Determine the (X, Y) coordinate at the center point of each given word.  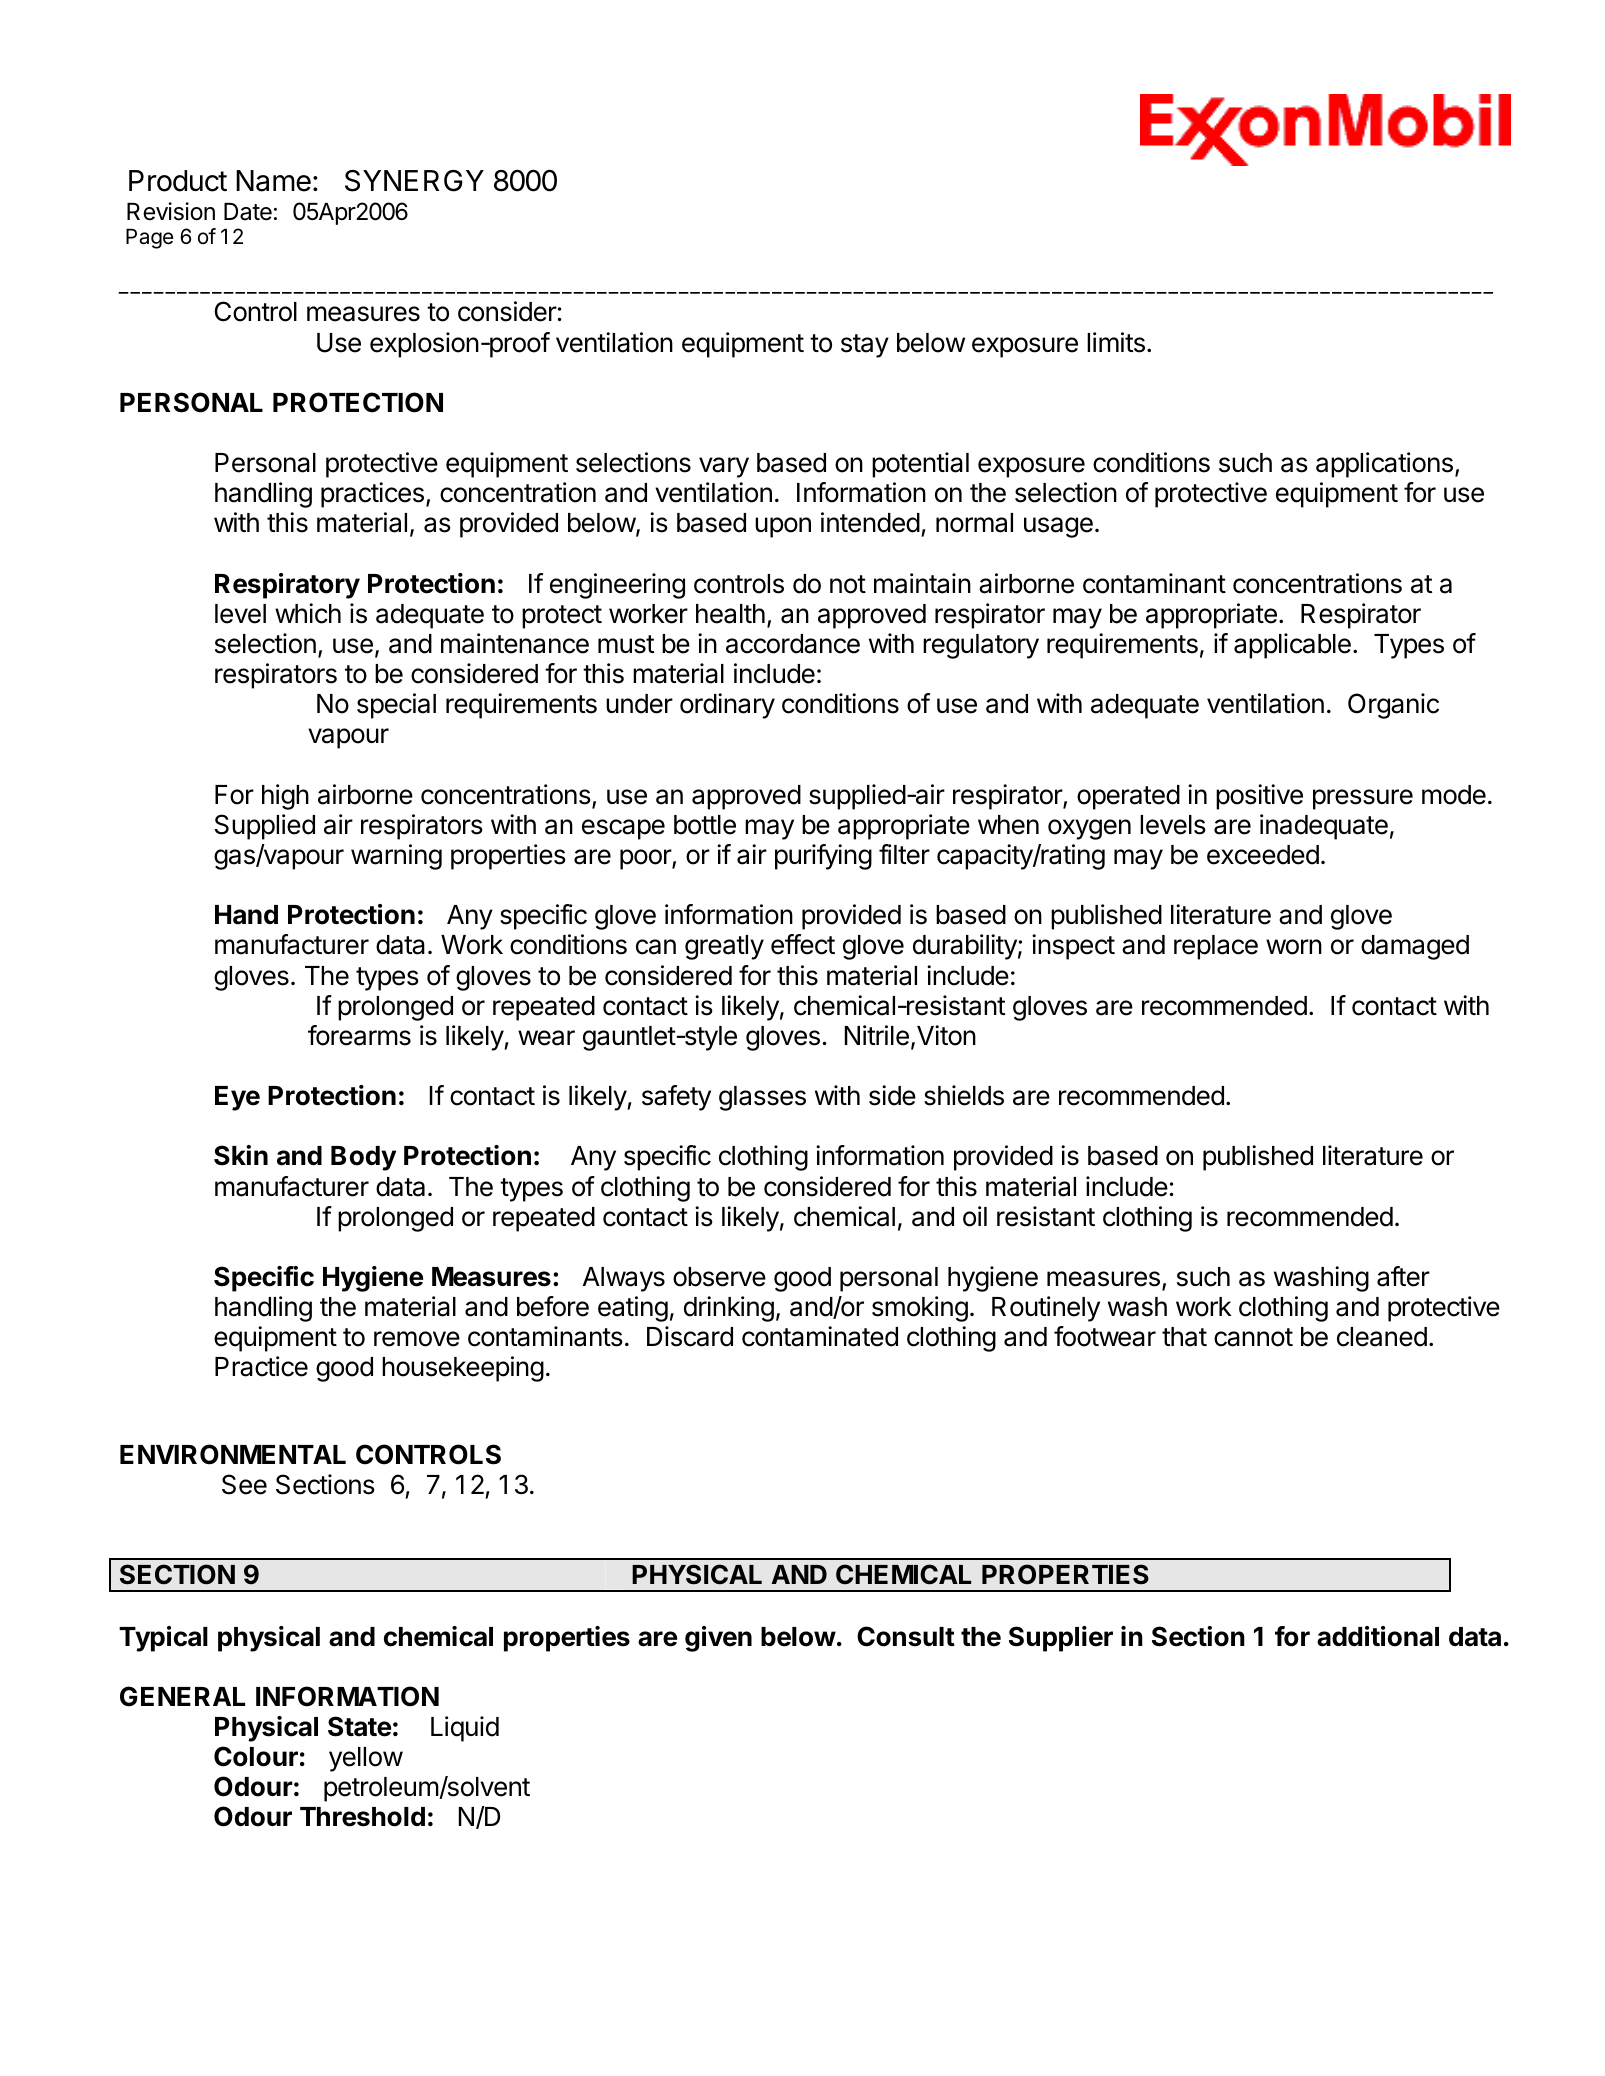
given (718, 1639)
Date (248, 212)
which (308, 613)
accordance (793, 644)
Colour (256, 1756)
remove (417, 1339)
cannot (1253, 1337)
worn (1294, 947)
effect (803, 944)
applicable (1292, 646)
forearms (359, 1035)
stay (865, 346)
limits (1116, 342)
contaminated (820, 1336)
